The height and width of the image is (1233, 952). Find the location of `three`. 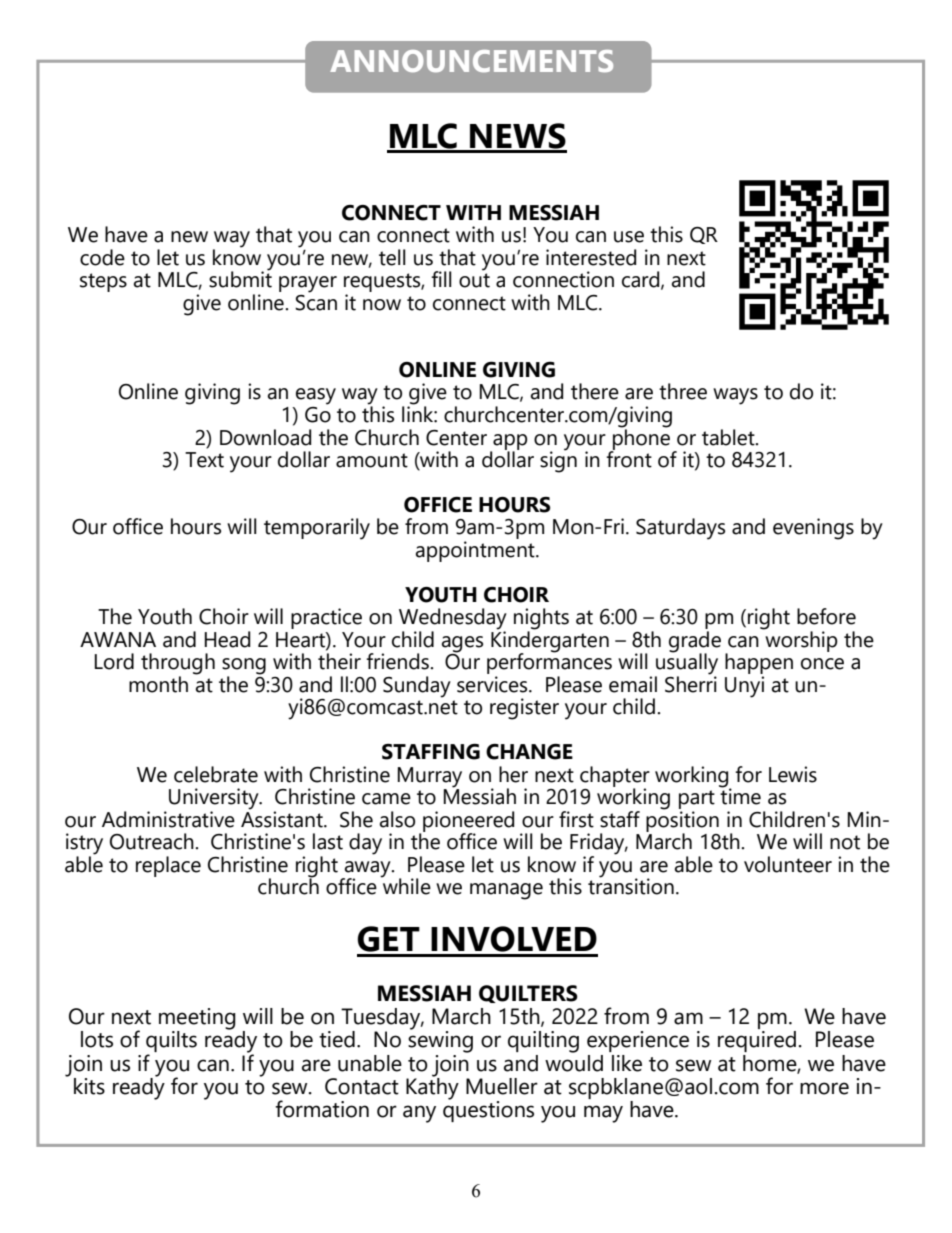

three is located at coordinates (683, 391).
